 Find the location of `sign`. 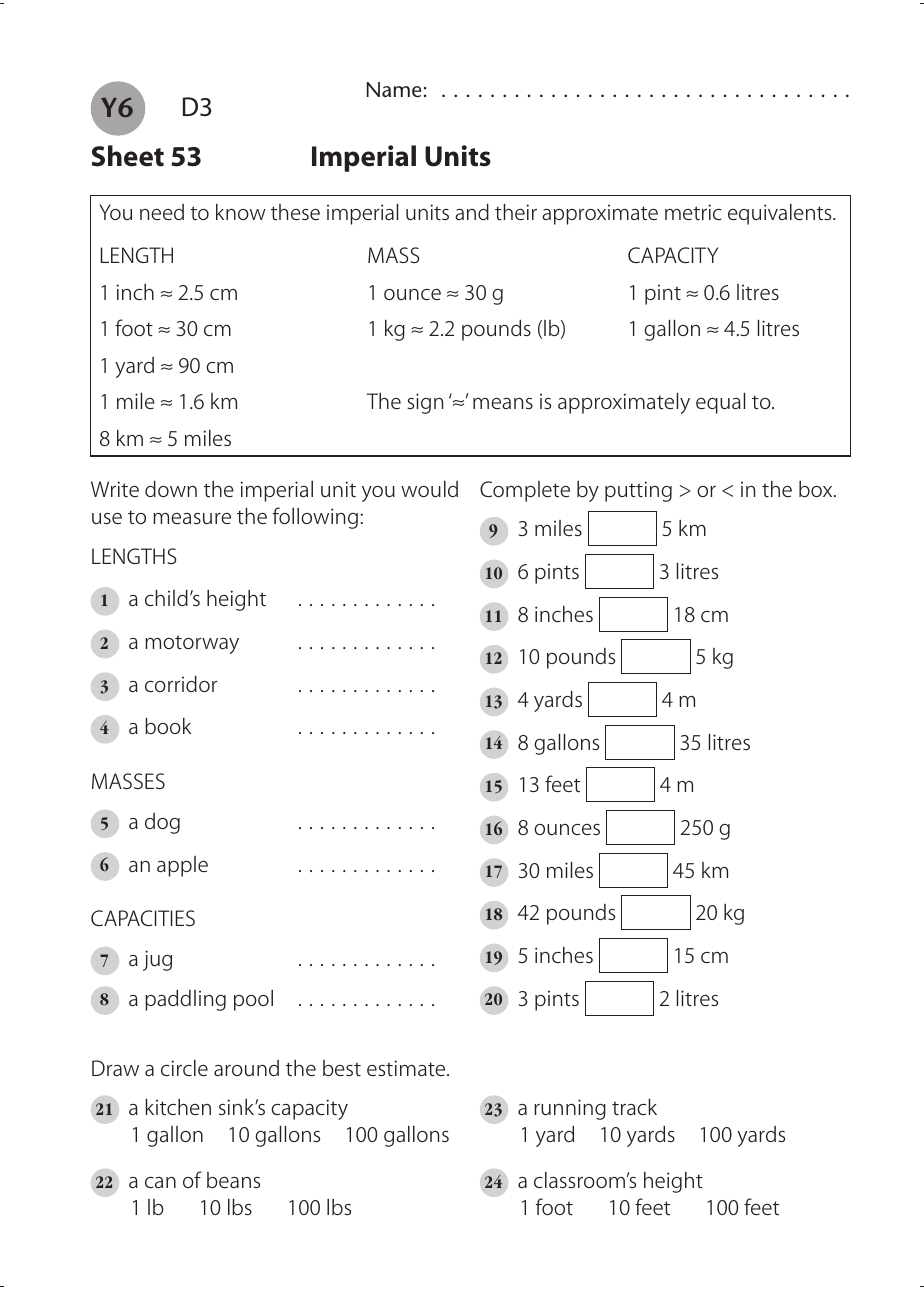

sign is located at coordinates (425, 403).
